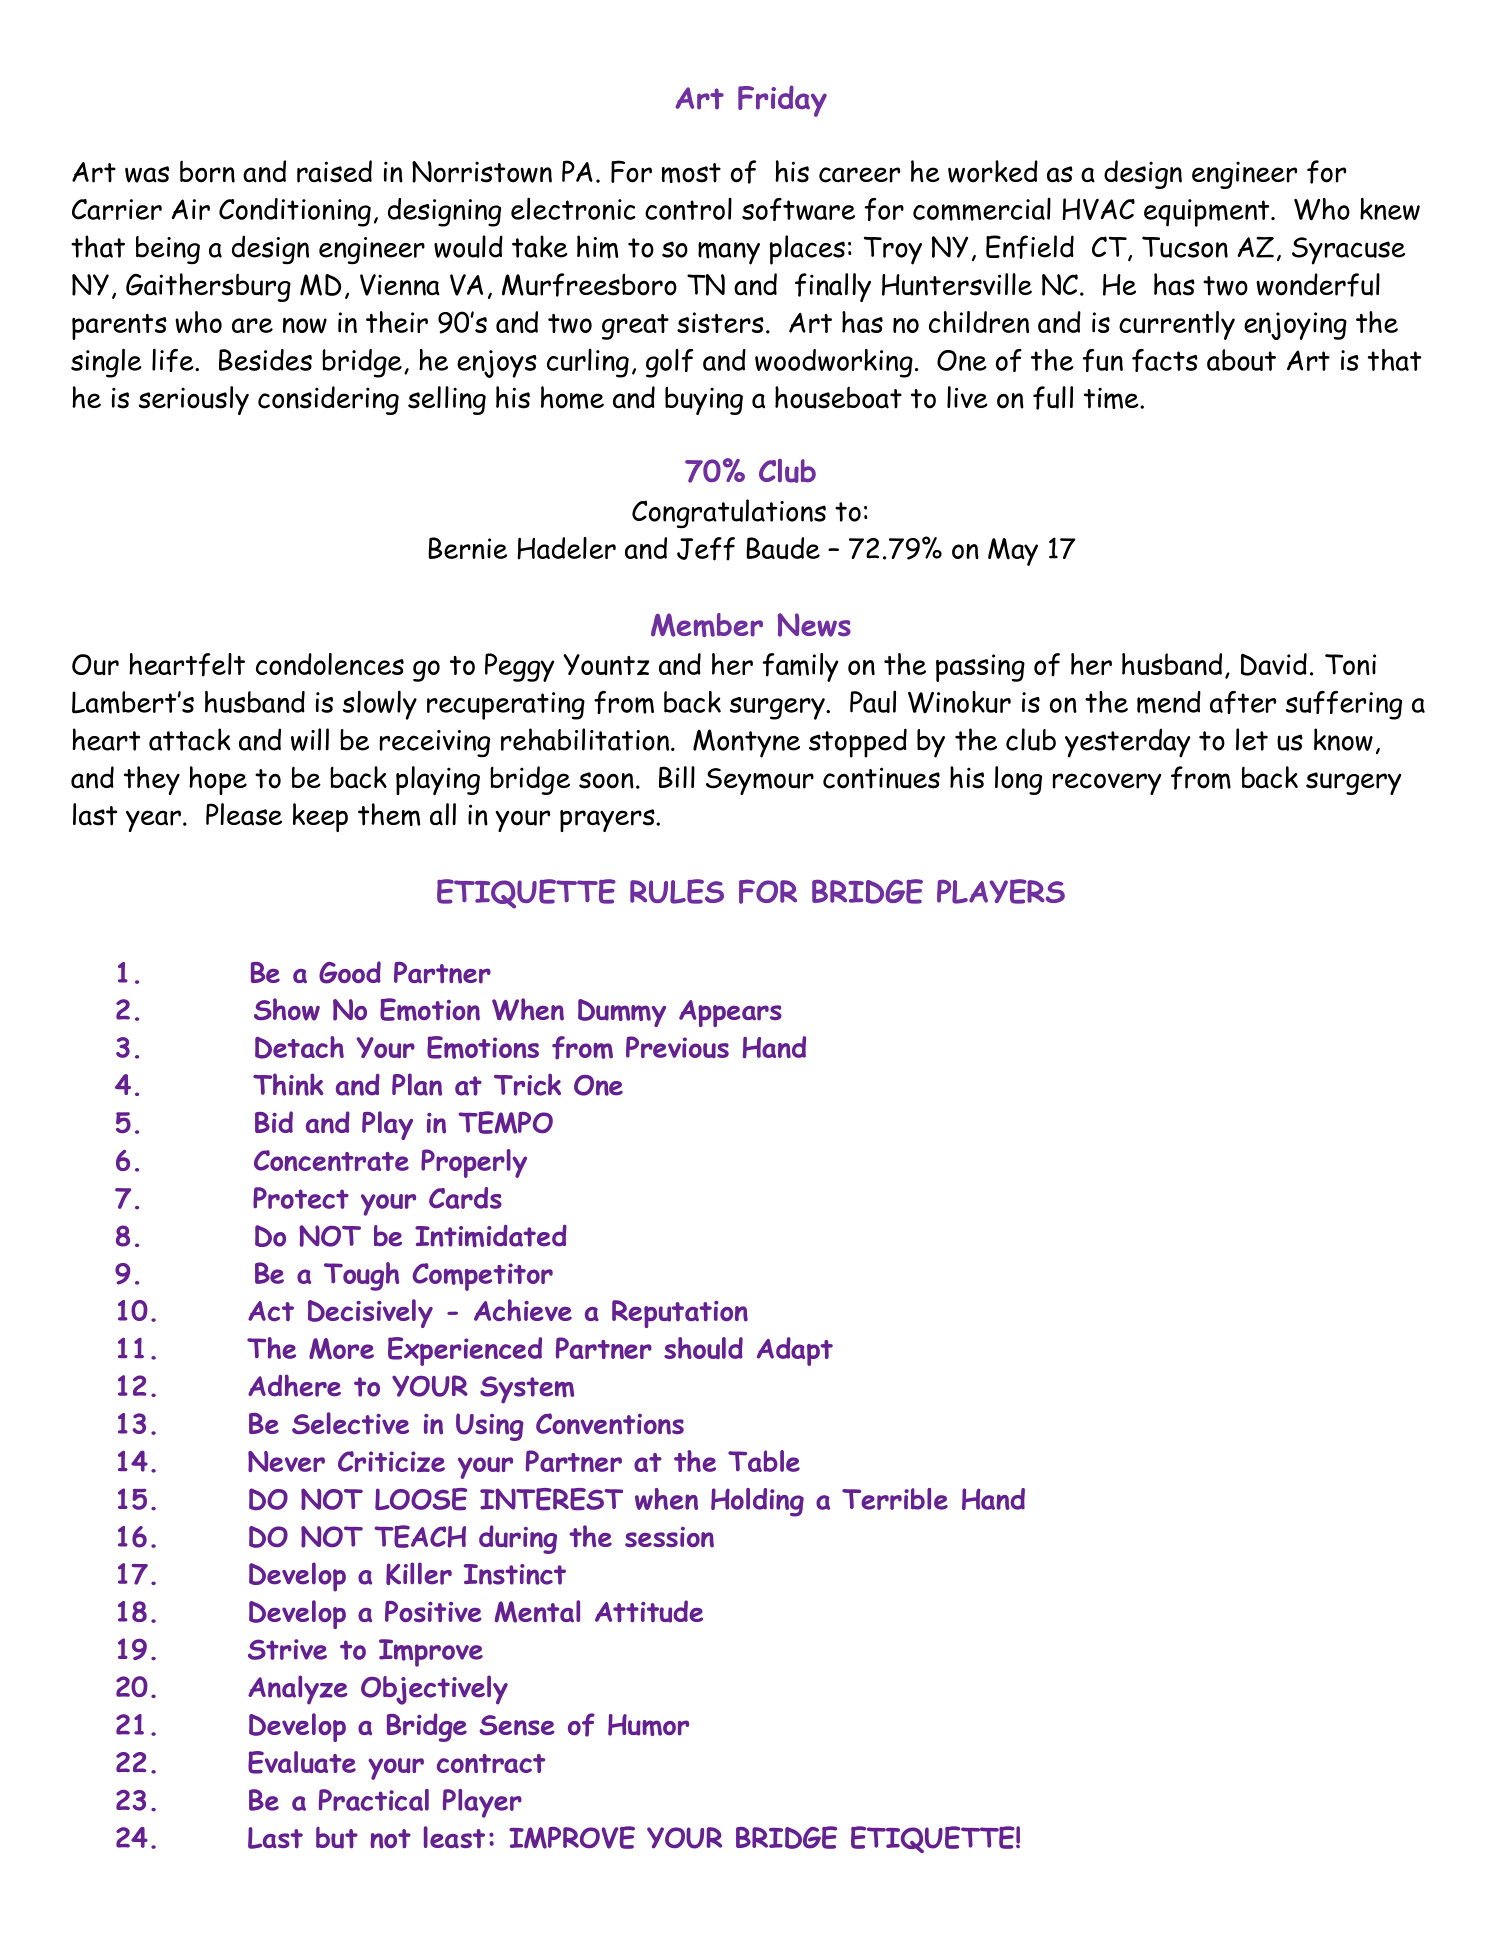 The height and width of the screenshot is (1943, 1501). Describe the element at coordinates (301, 1198) in the screenshot. I see `Protect` at that location.
